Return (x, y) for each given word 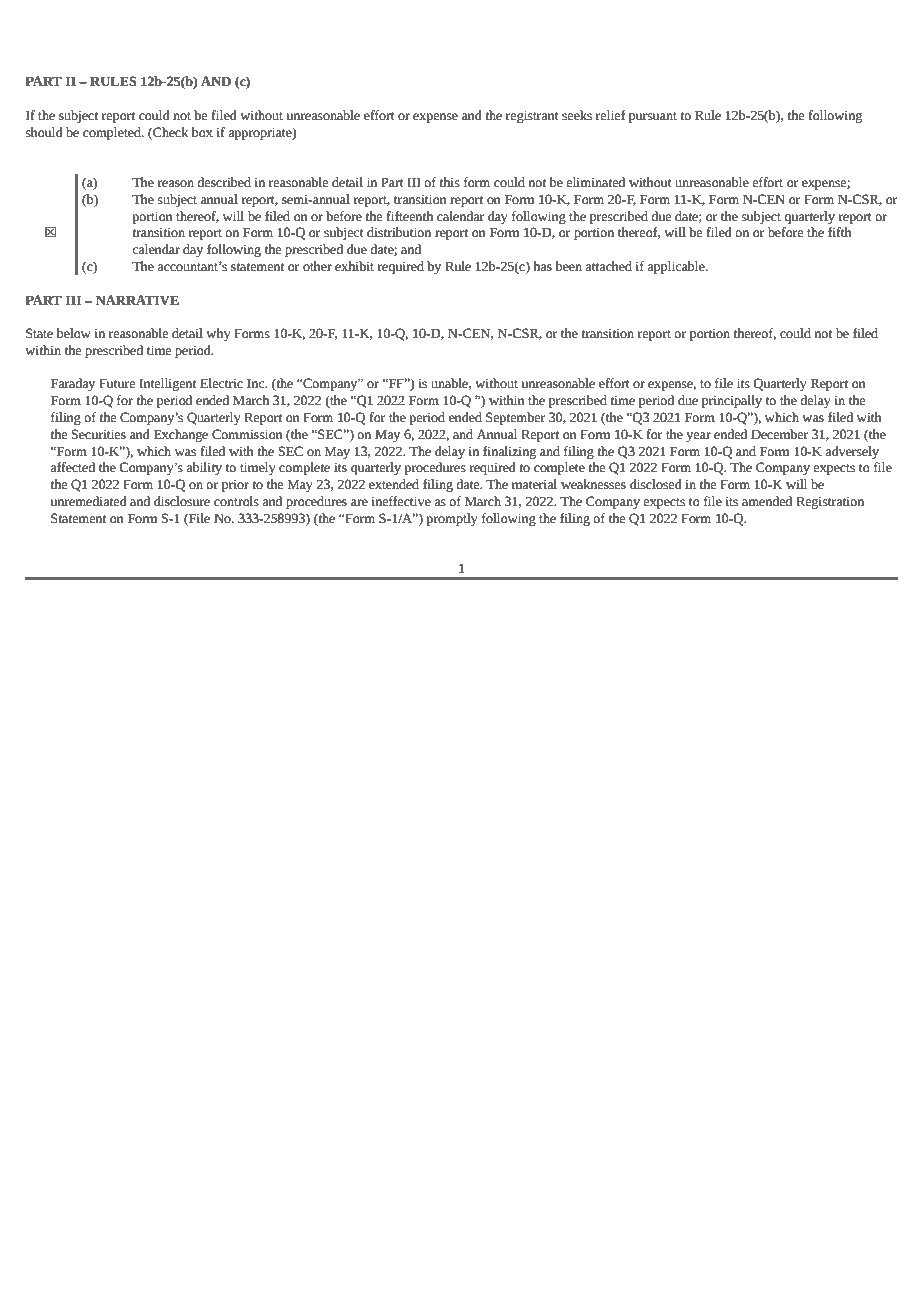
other (317, 266)
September (516, 418)
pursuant (653, 117)
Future (117, 383)
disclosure (182, 501)
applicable (677, 267)
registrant (532, 116)
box (202, 132)
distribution (399, 232)
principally (732, 401)
